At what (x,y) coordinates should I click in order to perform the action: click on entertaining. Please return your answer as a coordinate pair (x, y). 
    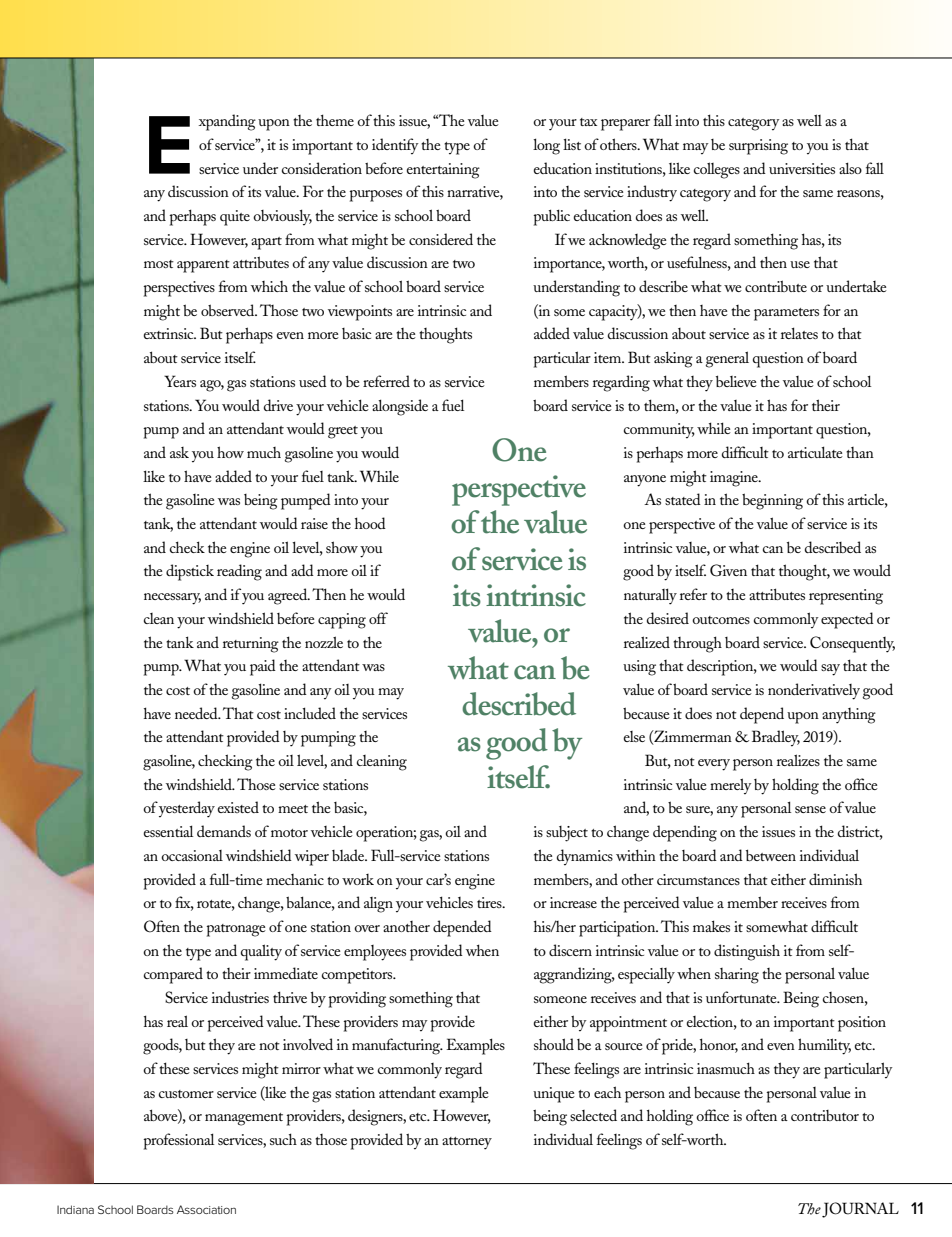
    Looking at the image, I should click on (443, 171).
